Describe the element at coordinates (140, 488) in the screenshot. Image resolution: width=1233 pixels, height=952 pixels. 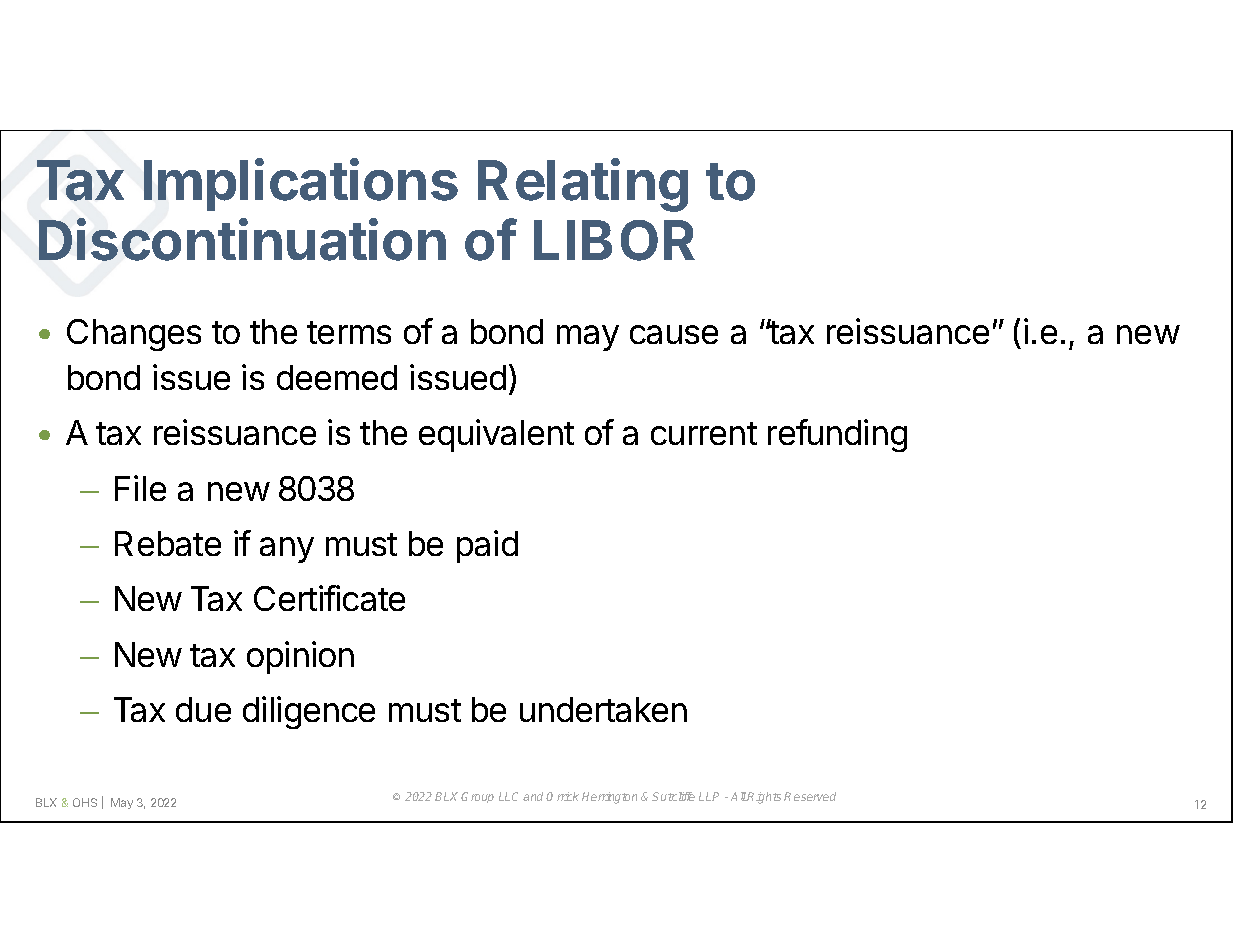
I see `File` at that location.
